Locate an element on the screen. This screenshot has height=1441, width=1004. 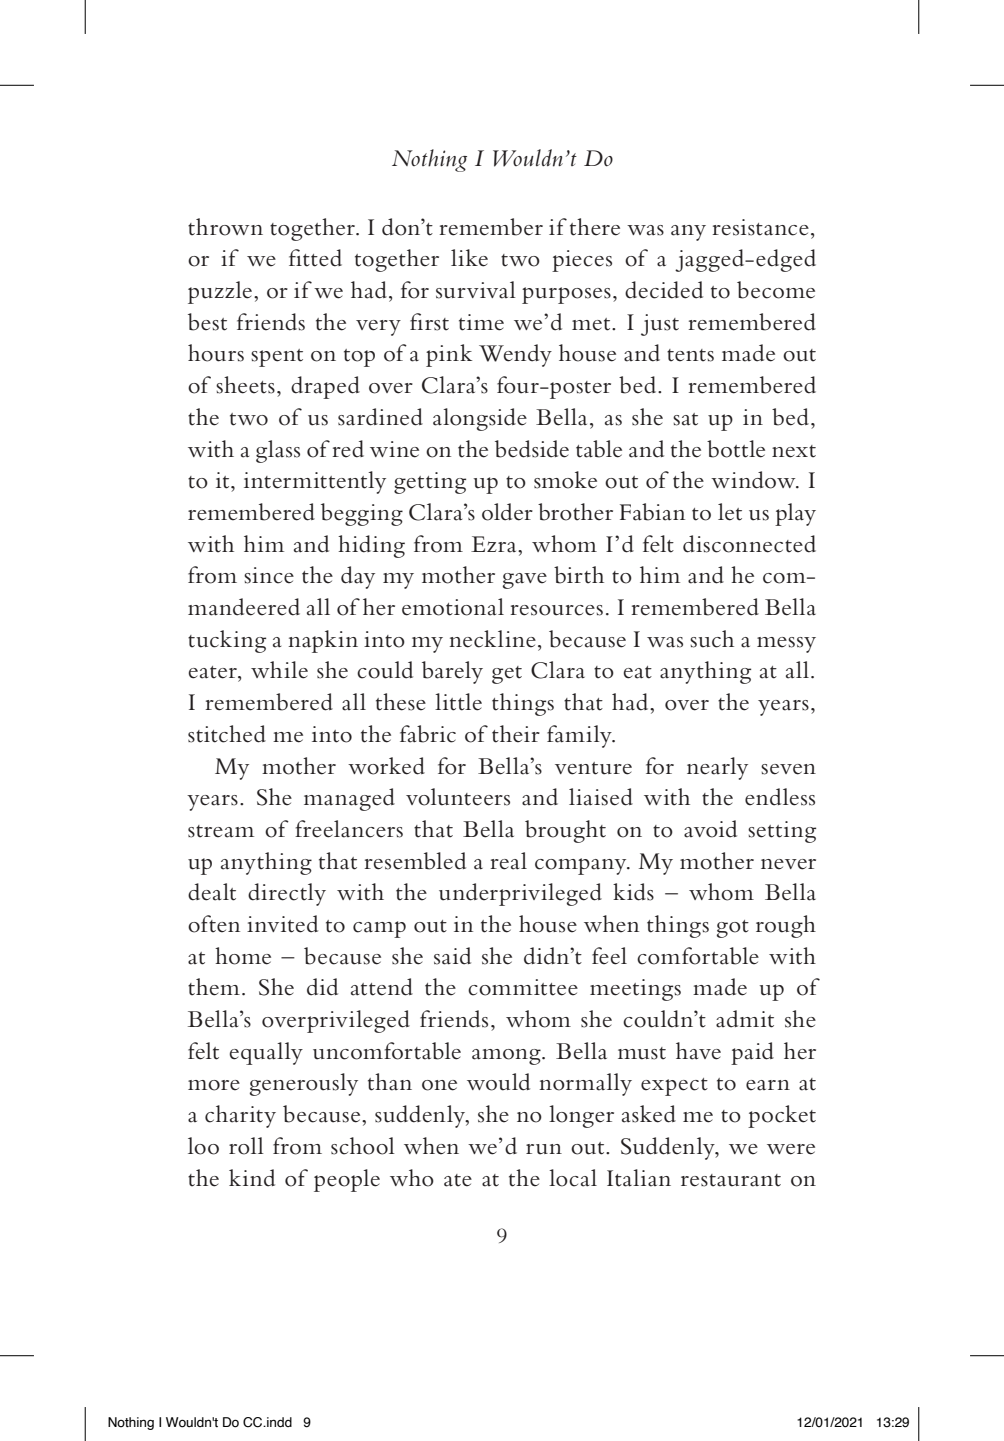
while is located at coordinates (279, 670).
